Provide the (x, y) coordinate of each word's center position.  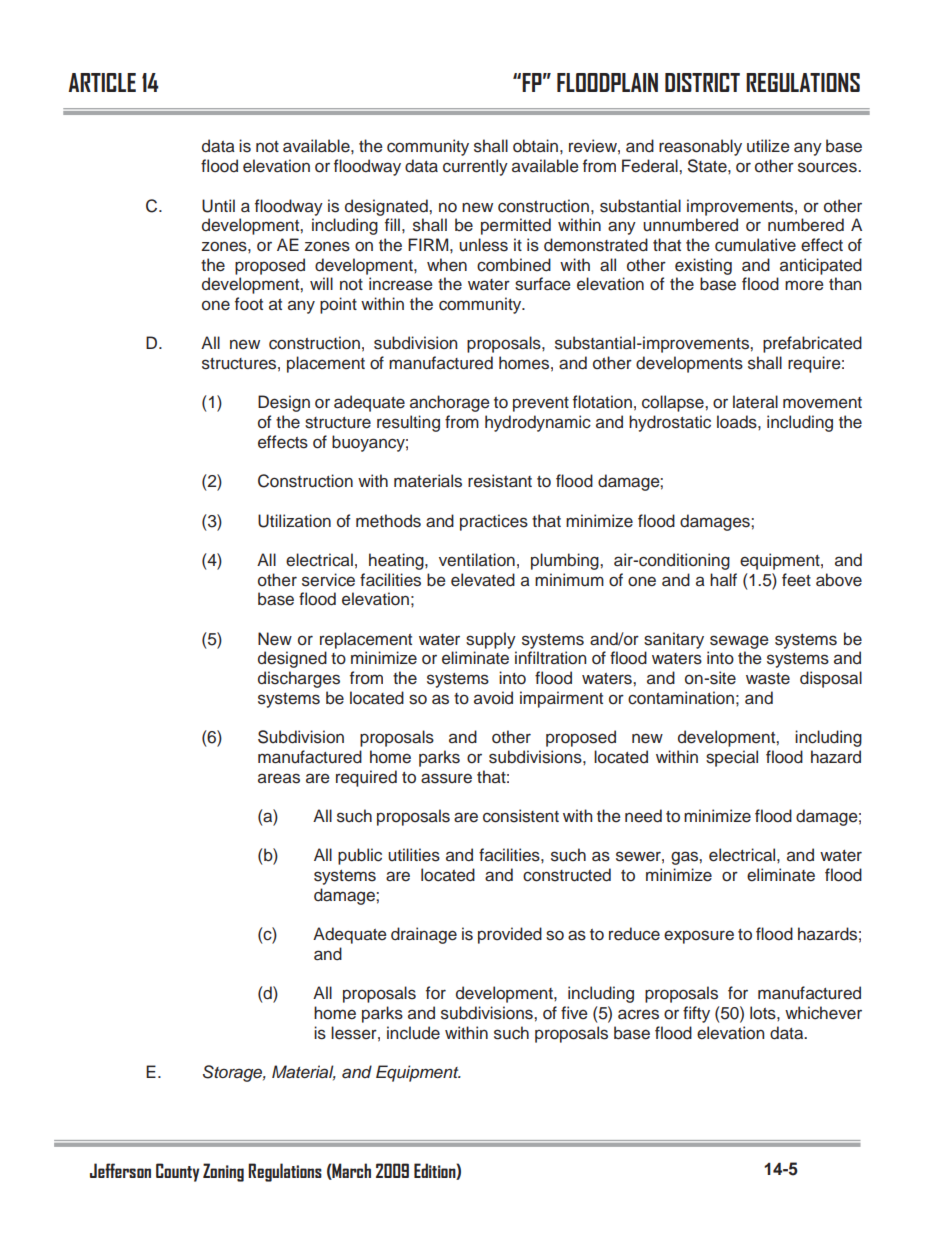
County (177, 1172)
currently (475, 167)
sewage (739, 642)
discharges (299, 679)
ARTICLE (102, 82)
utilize (768, 146)
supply (491, 640)
